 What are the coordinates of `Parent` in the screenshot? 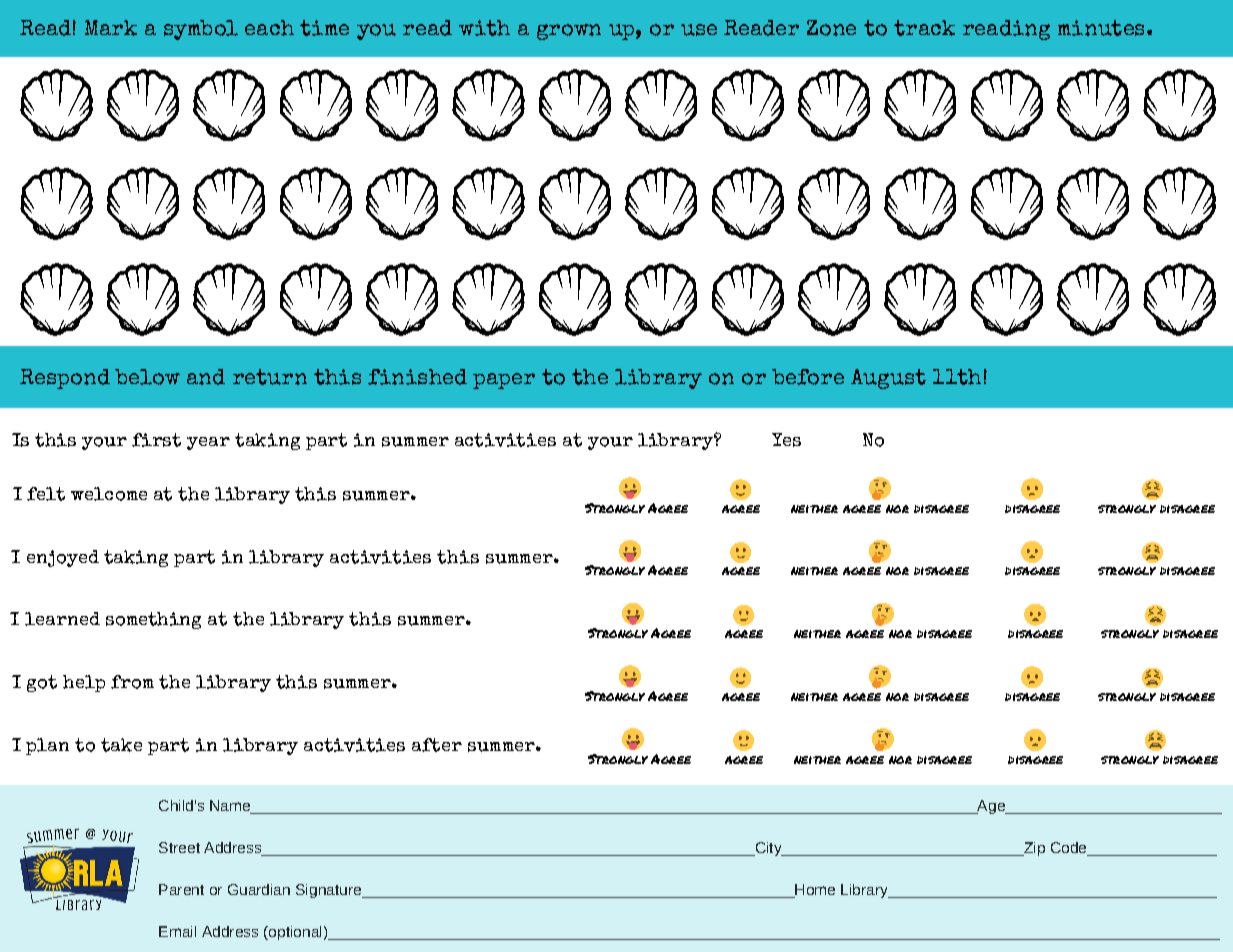 It's located at (181, 889).
